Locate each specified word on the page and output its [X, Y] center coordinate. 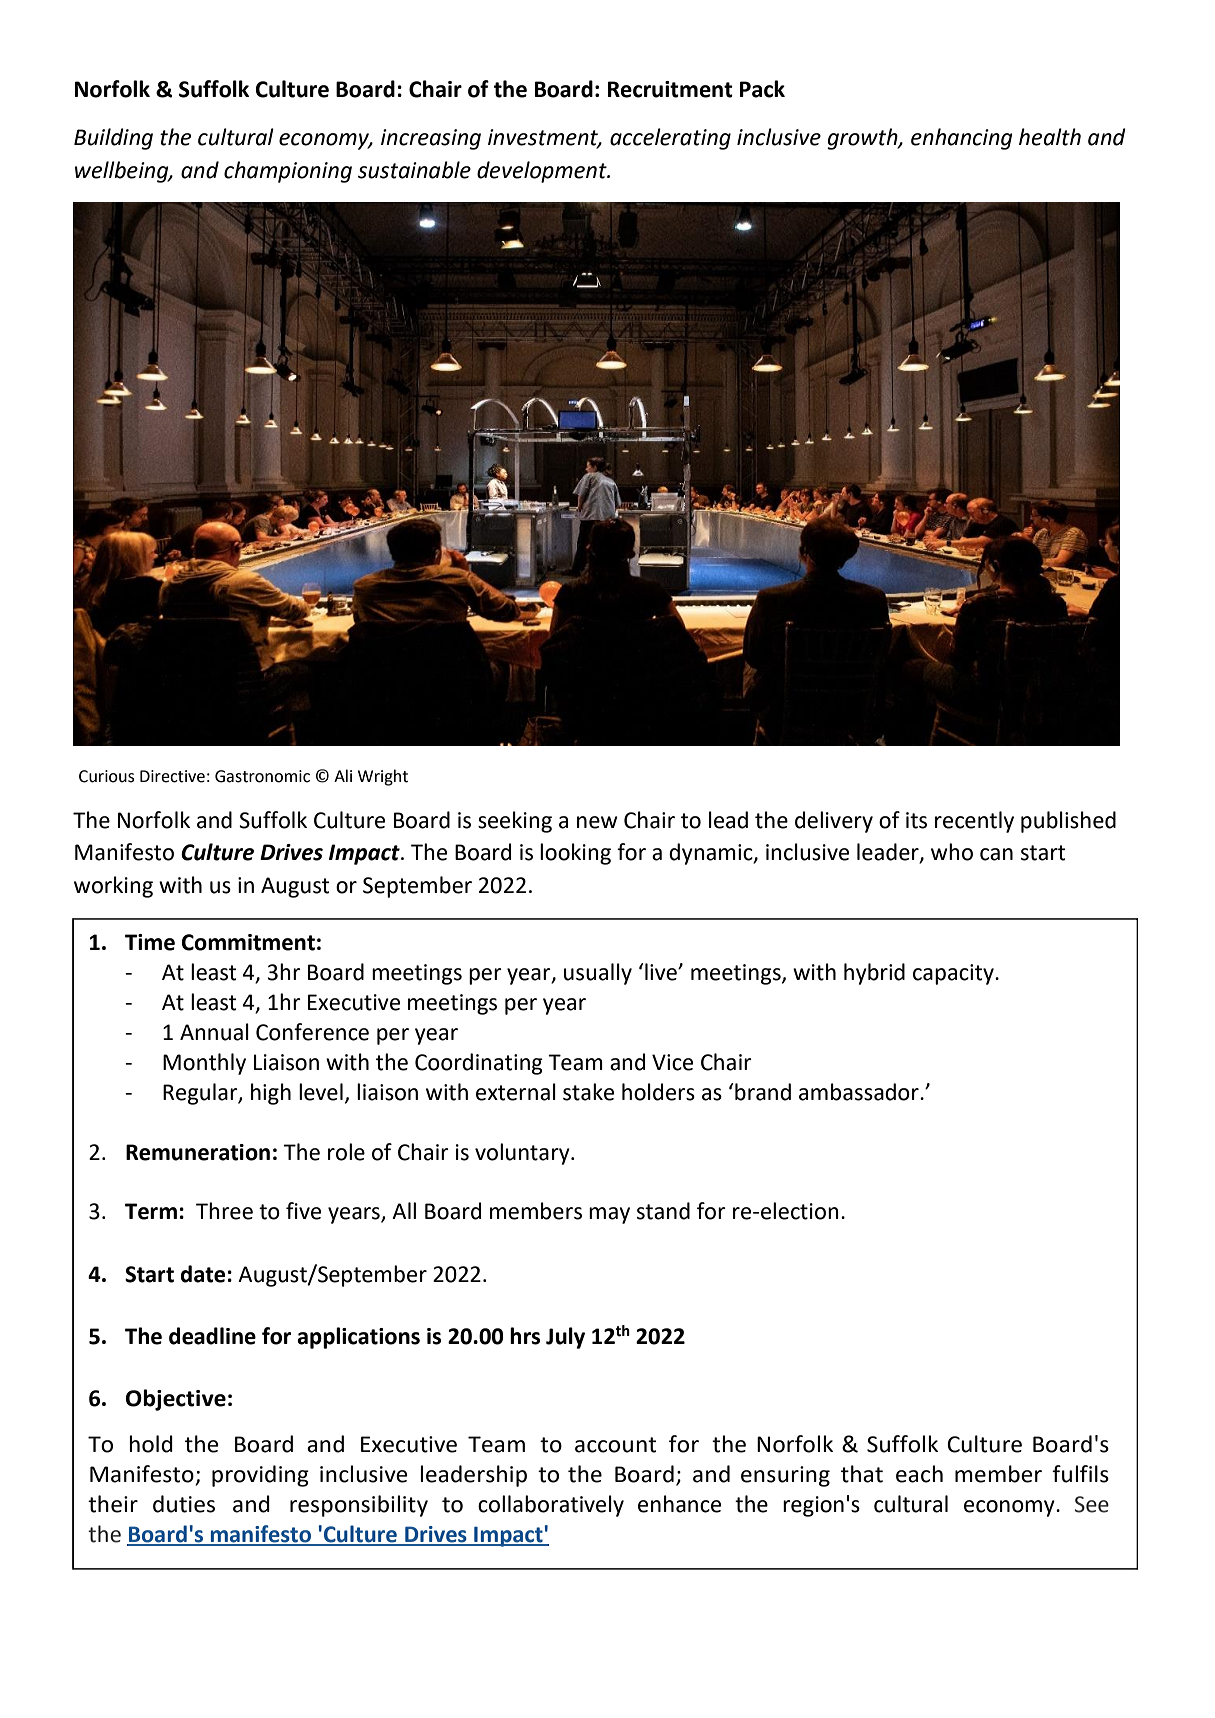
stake [588, 1092]
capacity [954, 974]
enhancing [962, 139]
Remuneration [198, 1152]
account [615, 1445]
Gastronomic [262, 776]
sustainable [414, 170]
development [543, 172]
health [1050, 137]
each [919, 1474]
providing [260, 1476]
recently [974, 822]
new [597, 822]
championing [288, 172]
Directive [172, 776]
